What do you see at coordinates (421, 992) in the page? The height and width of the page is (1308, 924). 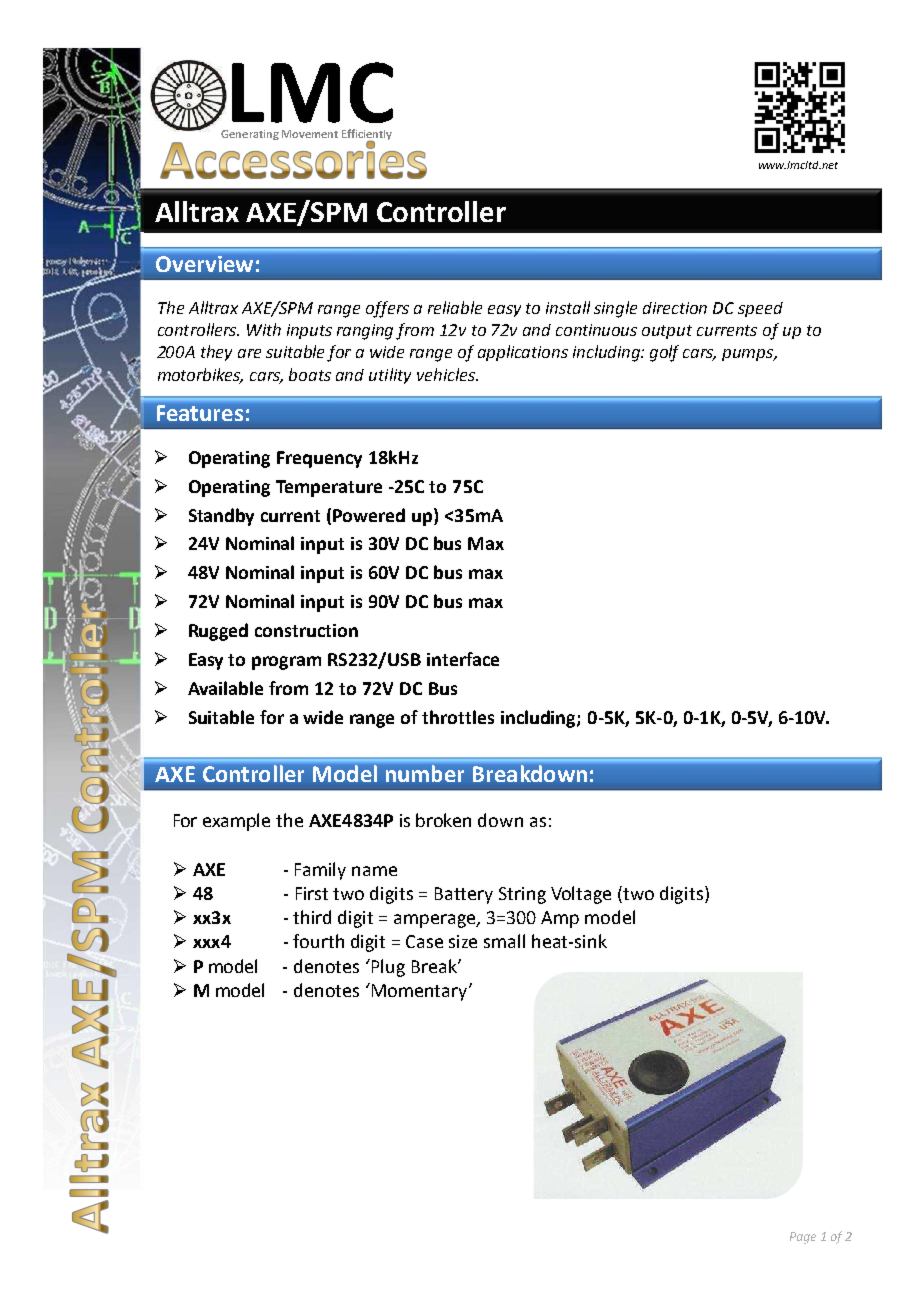 I see `Momentary` at bounding box center [421, 992].
